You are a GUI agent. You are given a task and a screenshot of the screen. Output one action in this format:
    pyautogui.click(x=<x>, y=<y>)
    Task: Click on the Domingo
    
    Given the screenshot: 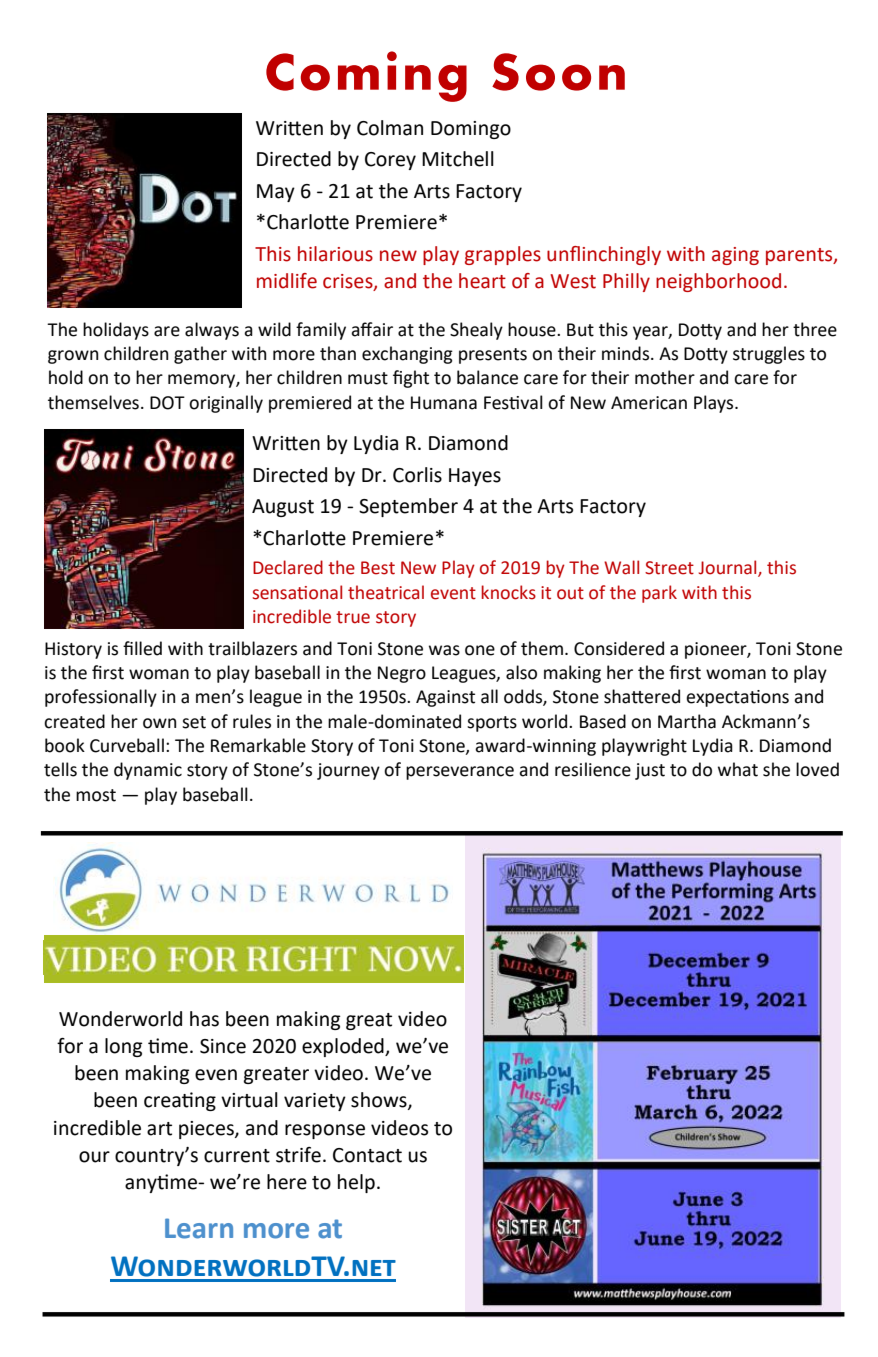 What is the action you would take?
    pyautogui.click(x=471, y=130)
